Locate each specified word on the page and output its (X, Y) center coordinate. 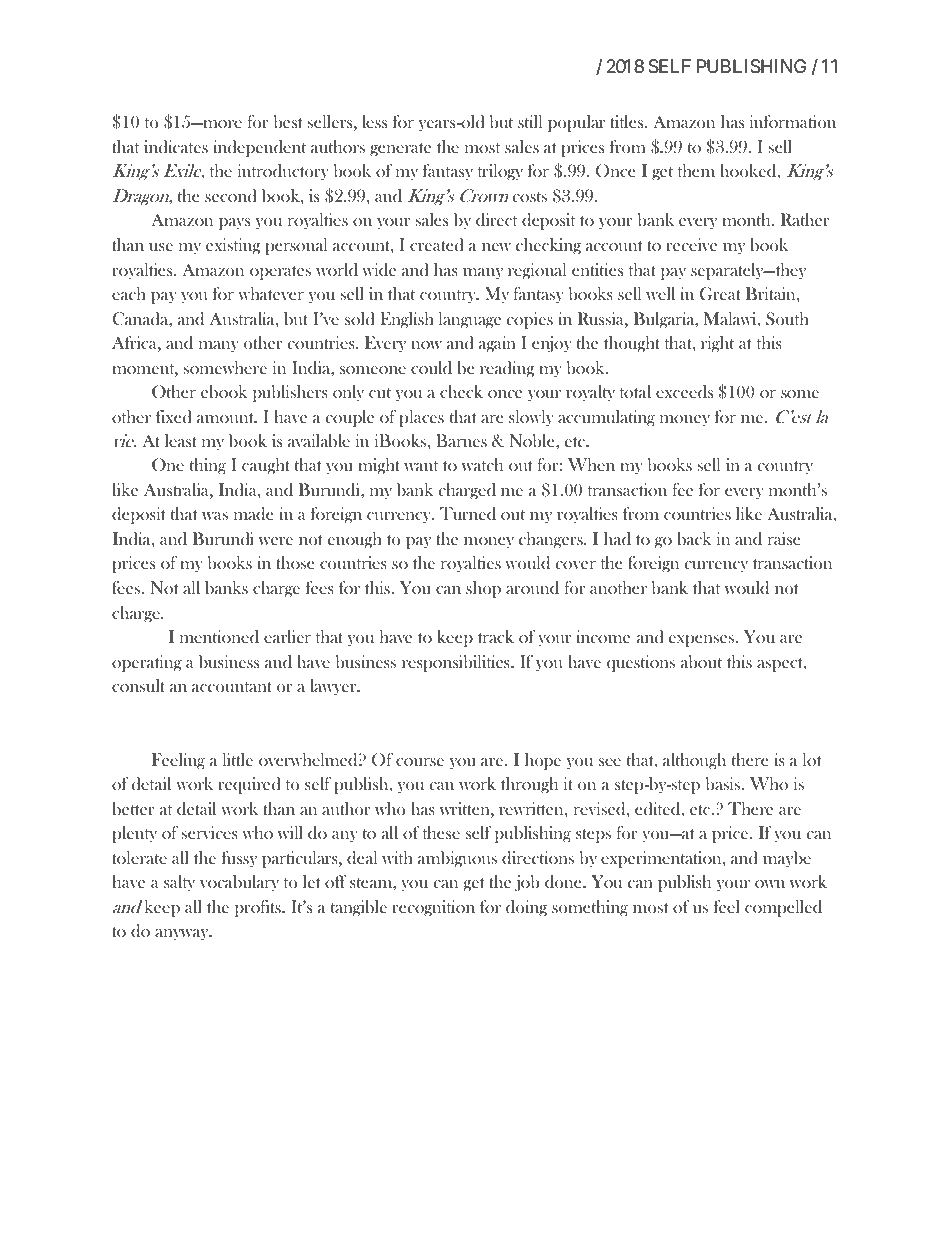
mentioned (219, 636)
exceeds (684, 391)
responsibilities (457, 663)
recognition (433, 908)
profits (259, 908)
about (701, 661)
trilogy (500, 172)
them (696, 170)
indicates (176, 147)
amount (227, 418)
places (421, 418)
